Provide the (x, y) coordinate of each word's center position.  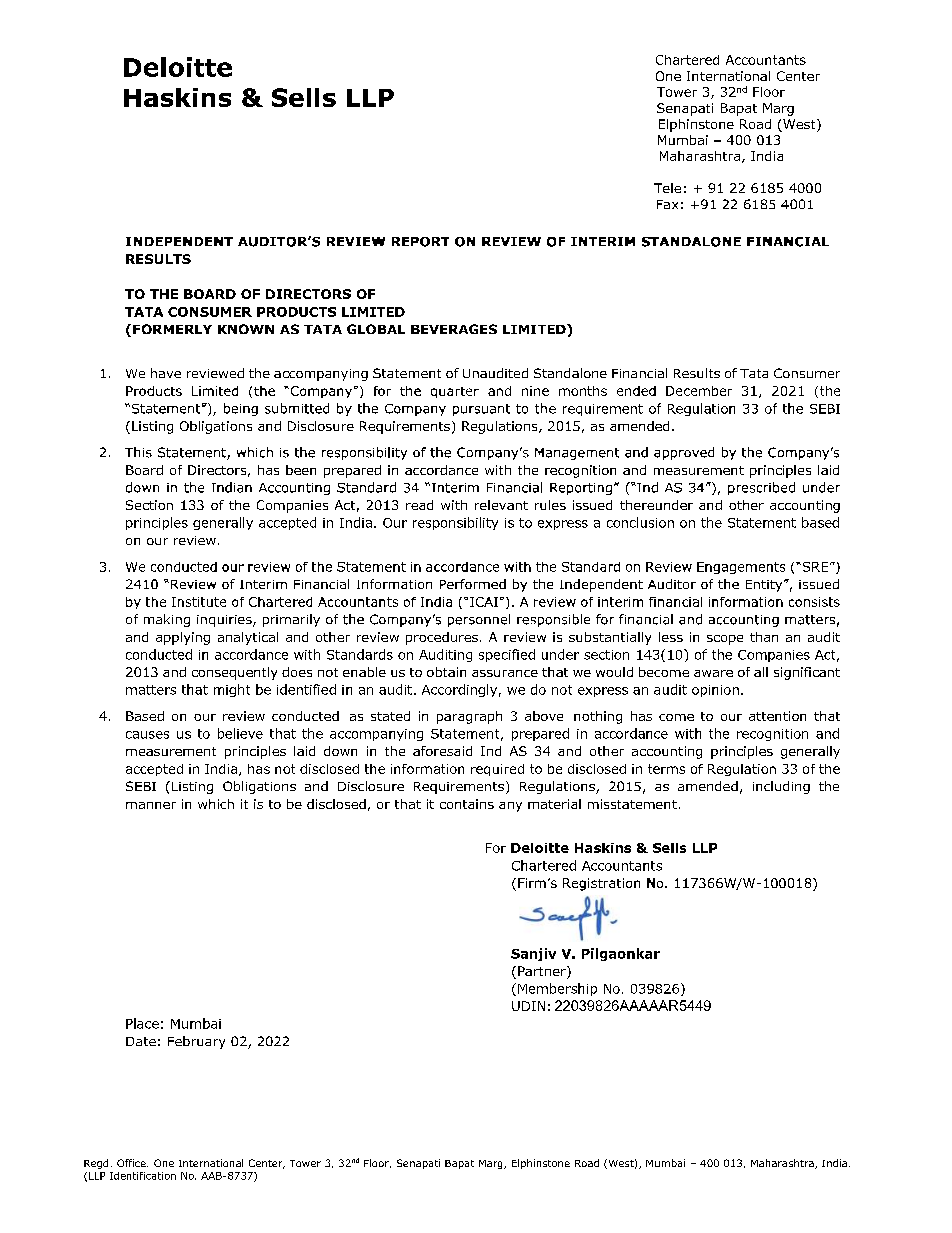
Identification (143, 1176)
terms (666, 769)
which (216, 804)
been (301, 470)
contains (467, 804)
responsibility (455, 523)
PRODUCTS (296, 312)
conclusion (640, 522)
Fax (667, 204)
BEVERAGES (454, 329)
